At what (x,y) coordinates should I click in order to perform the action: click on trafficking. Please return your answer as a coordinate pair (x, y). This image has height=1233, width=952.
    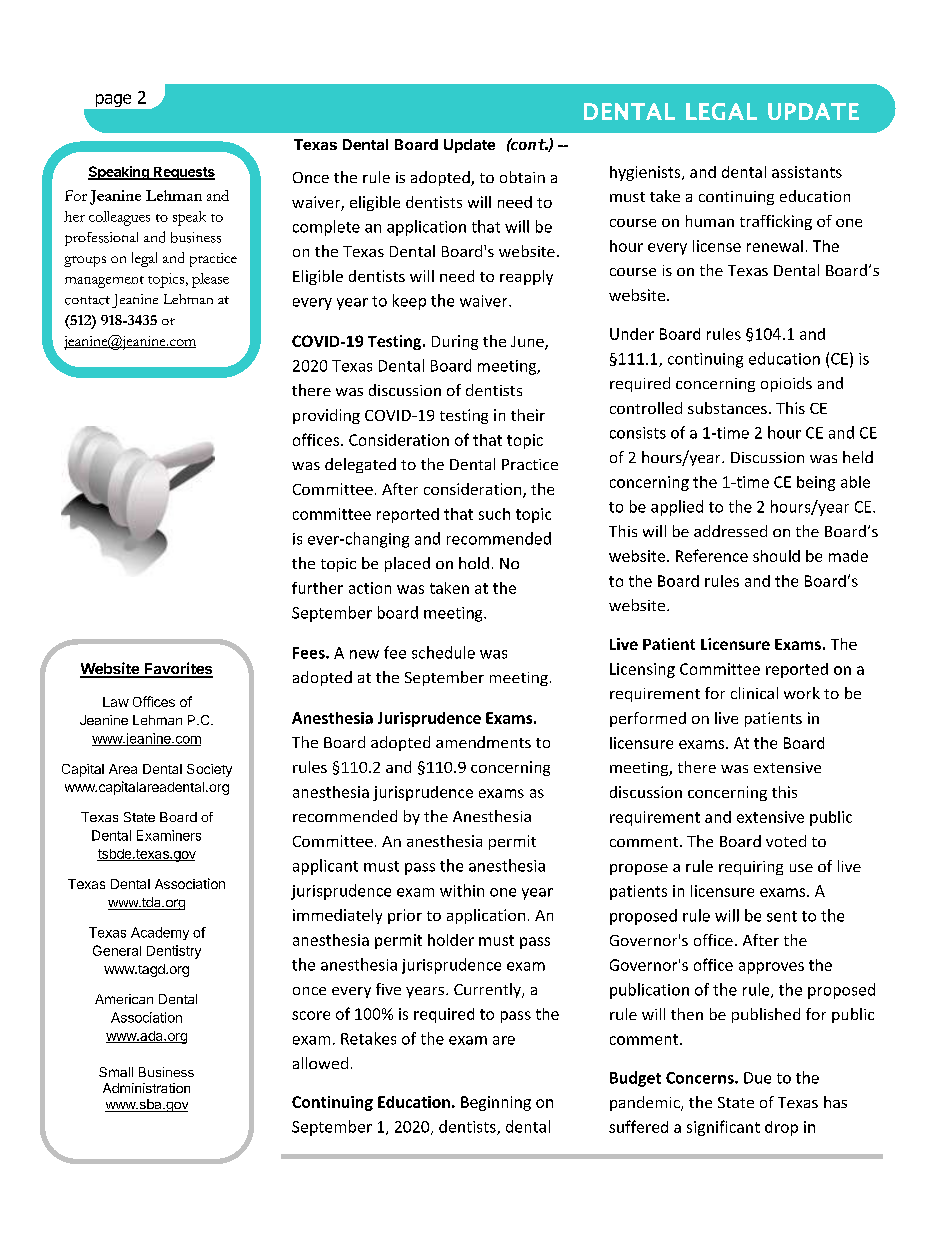
    Looking at the image, I should click on (776, 222).
